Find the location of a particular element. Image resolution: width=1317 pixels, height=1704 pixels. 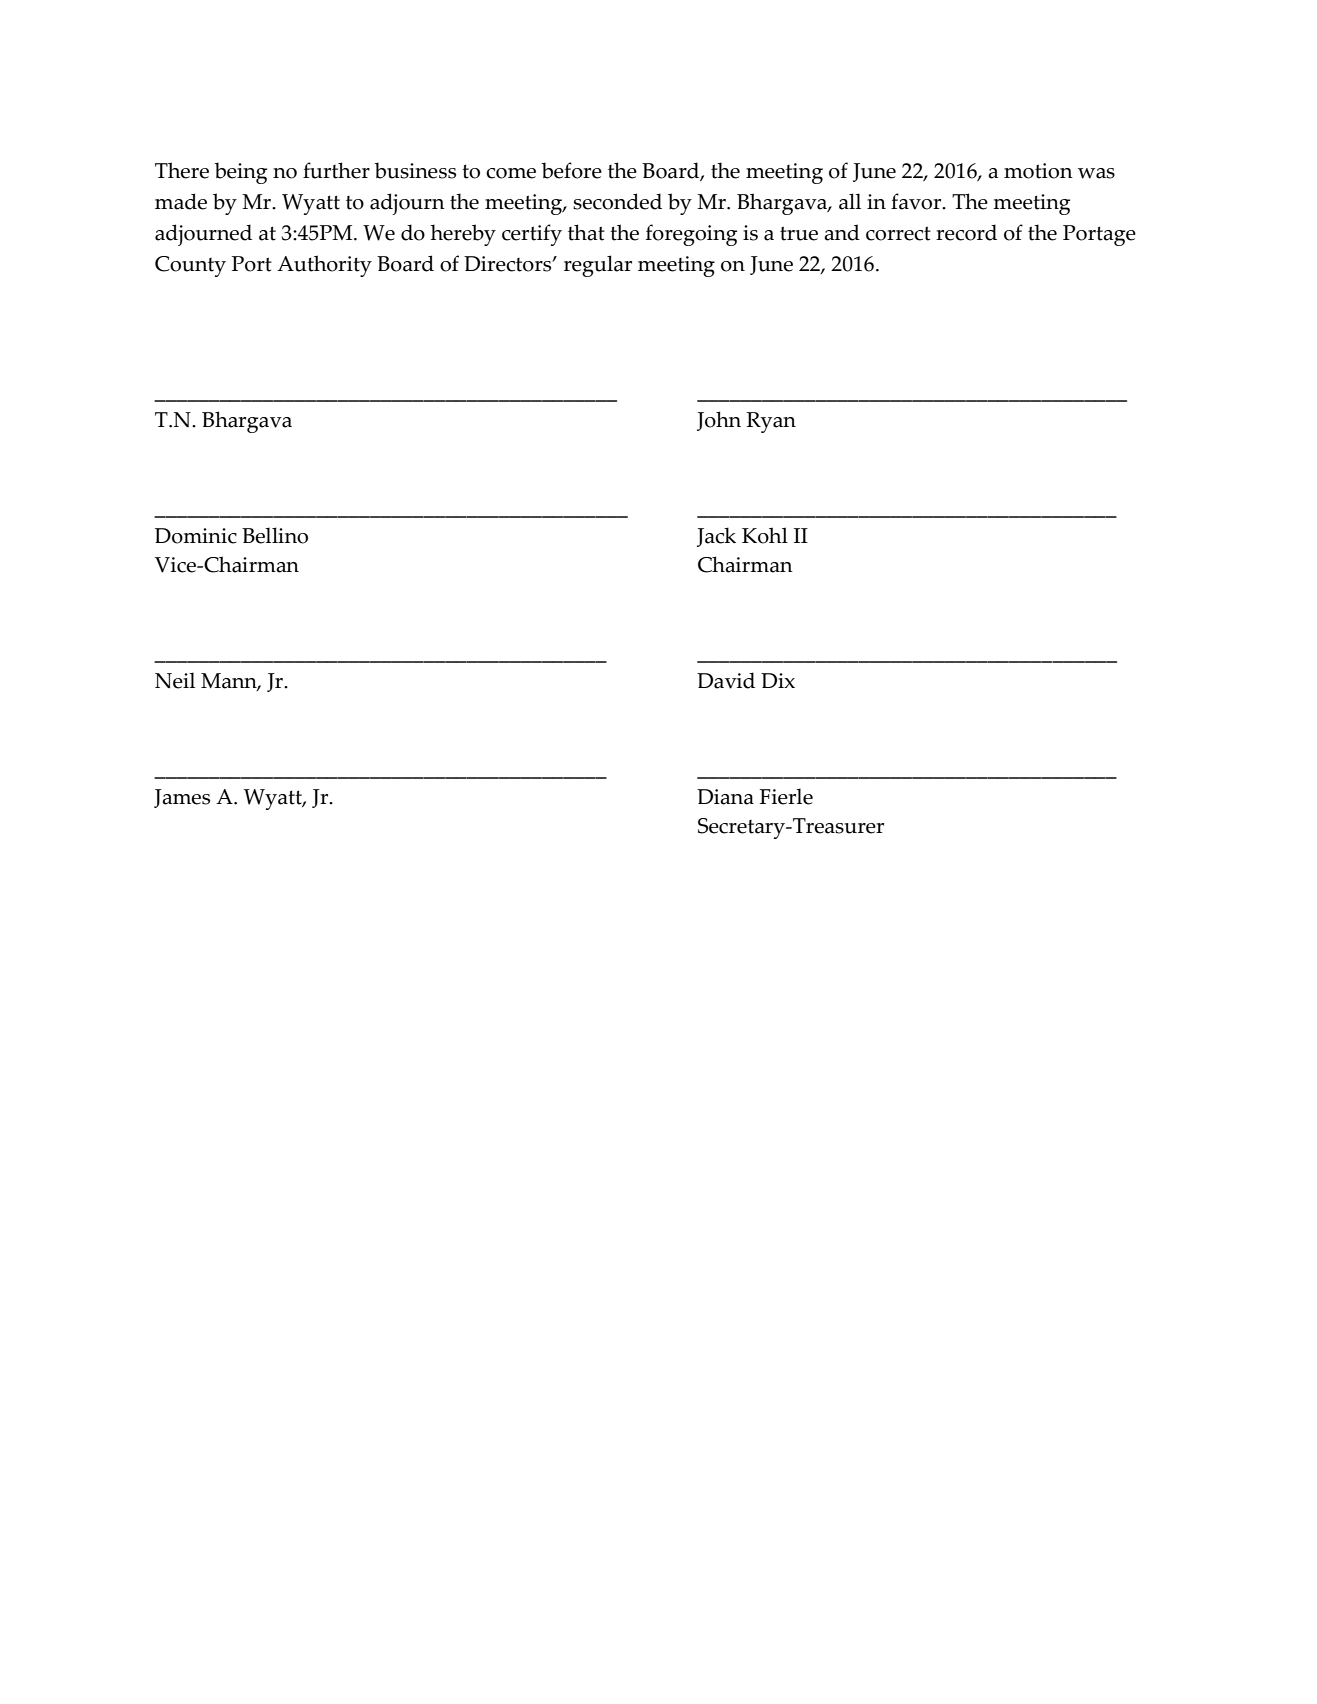

record is located at coordinates (966, 232).
